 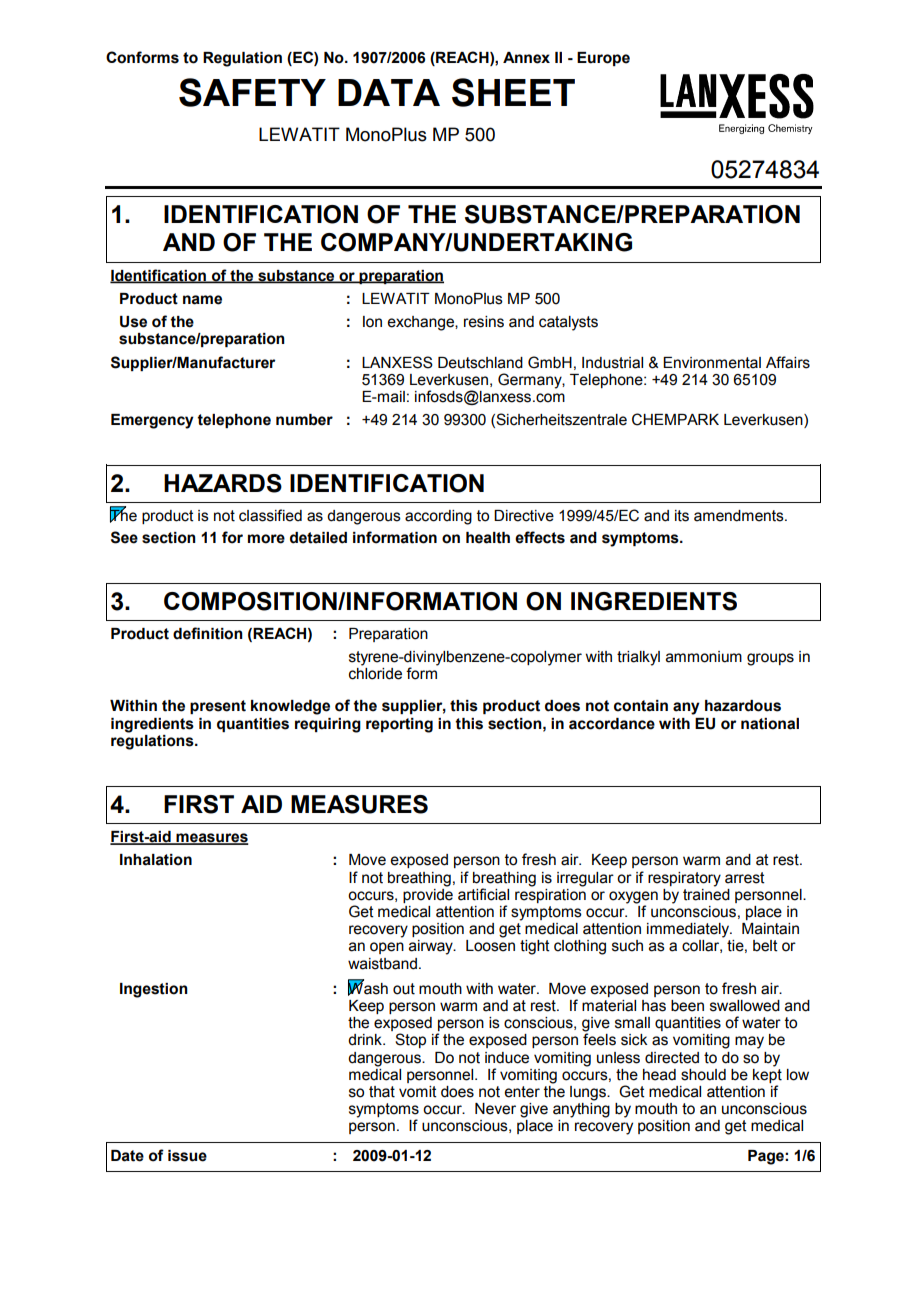 I want to click on reporting, so click(x=399, y=725).
